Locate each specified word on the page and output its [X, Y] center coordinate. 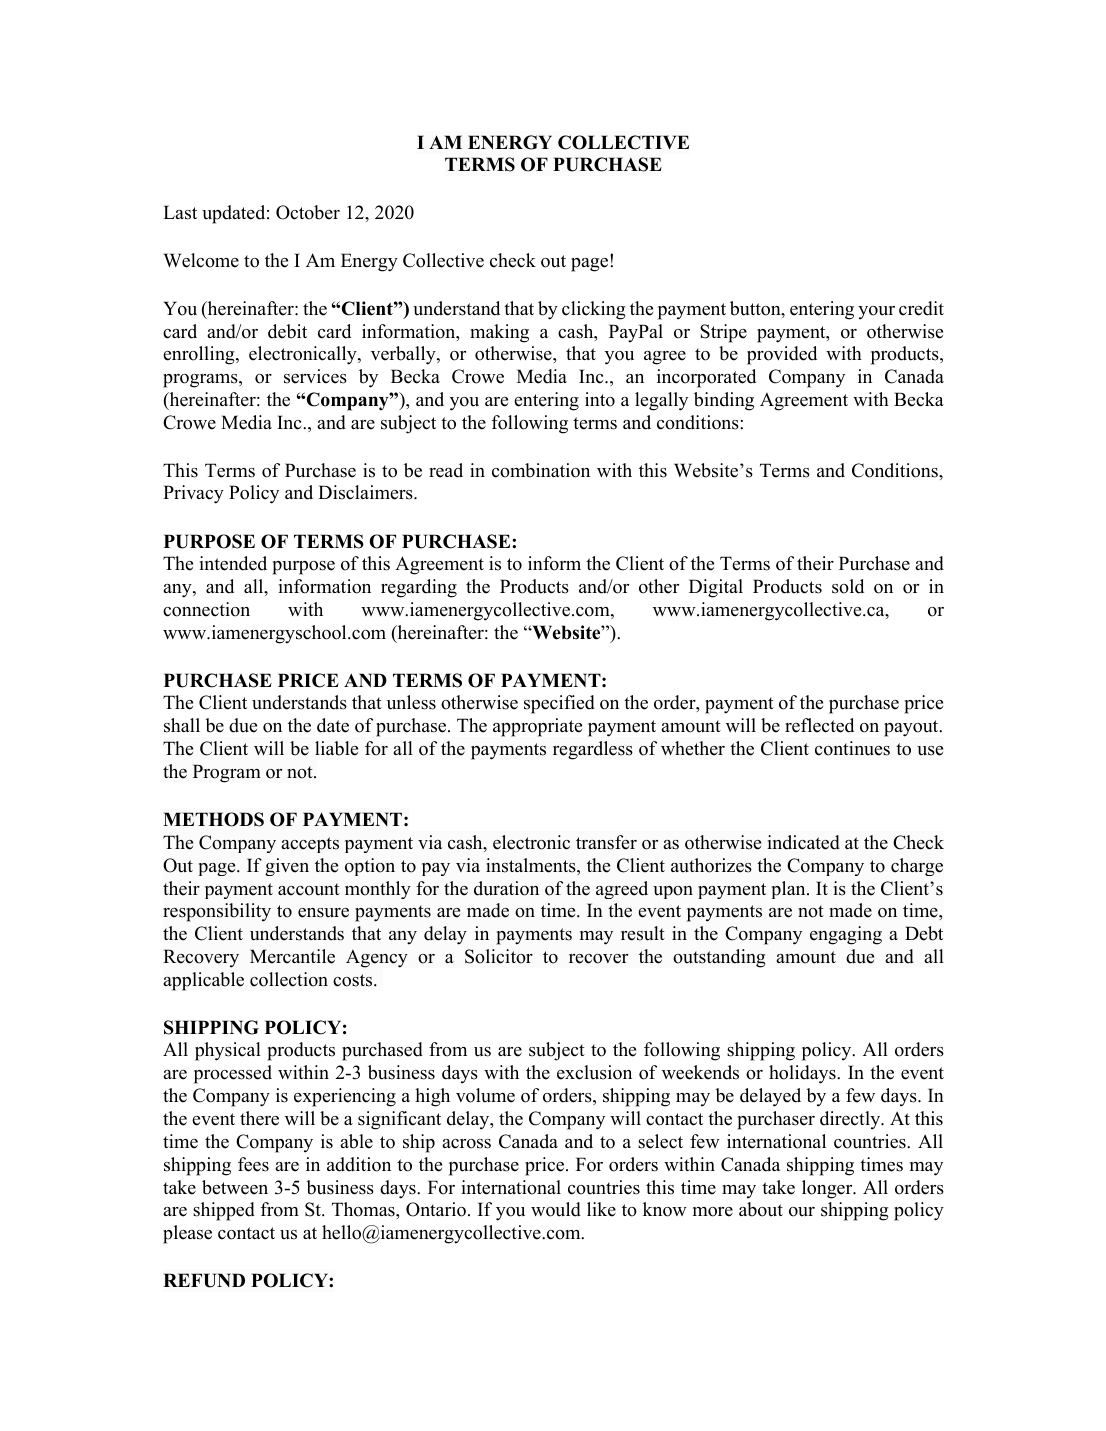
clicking [593, 310]
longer [828, 1189]
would [556, 1209]
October [308, 212]
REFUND [204, 1280]
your [876, 313]
